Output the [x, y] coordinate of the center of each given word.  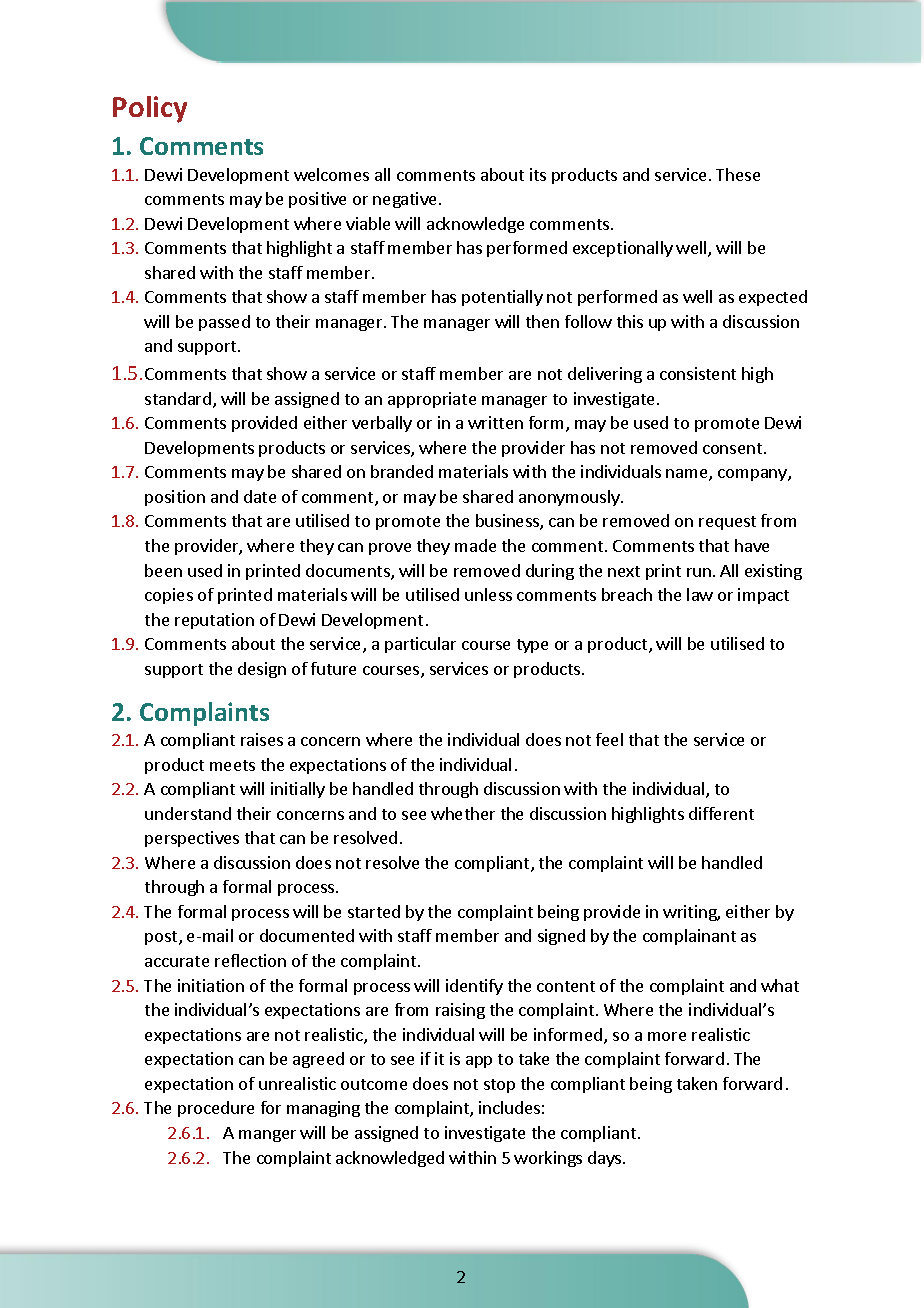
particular [420, 645]
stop [499, 1086]
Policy [150, 109]
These [738, 174]
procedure [216, 1109]
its [538, 174]
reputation [214, 621]
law [700, 594]
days [604, 1159]
